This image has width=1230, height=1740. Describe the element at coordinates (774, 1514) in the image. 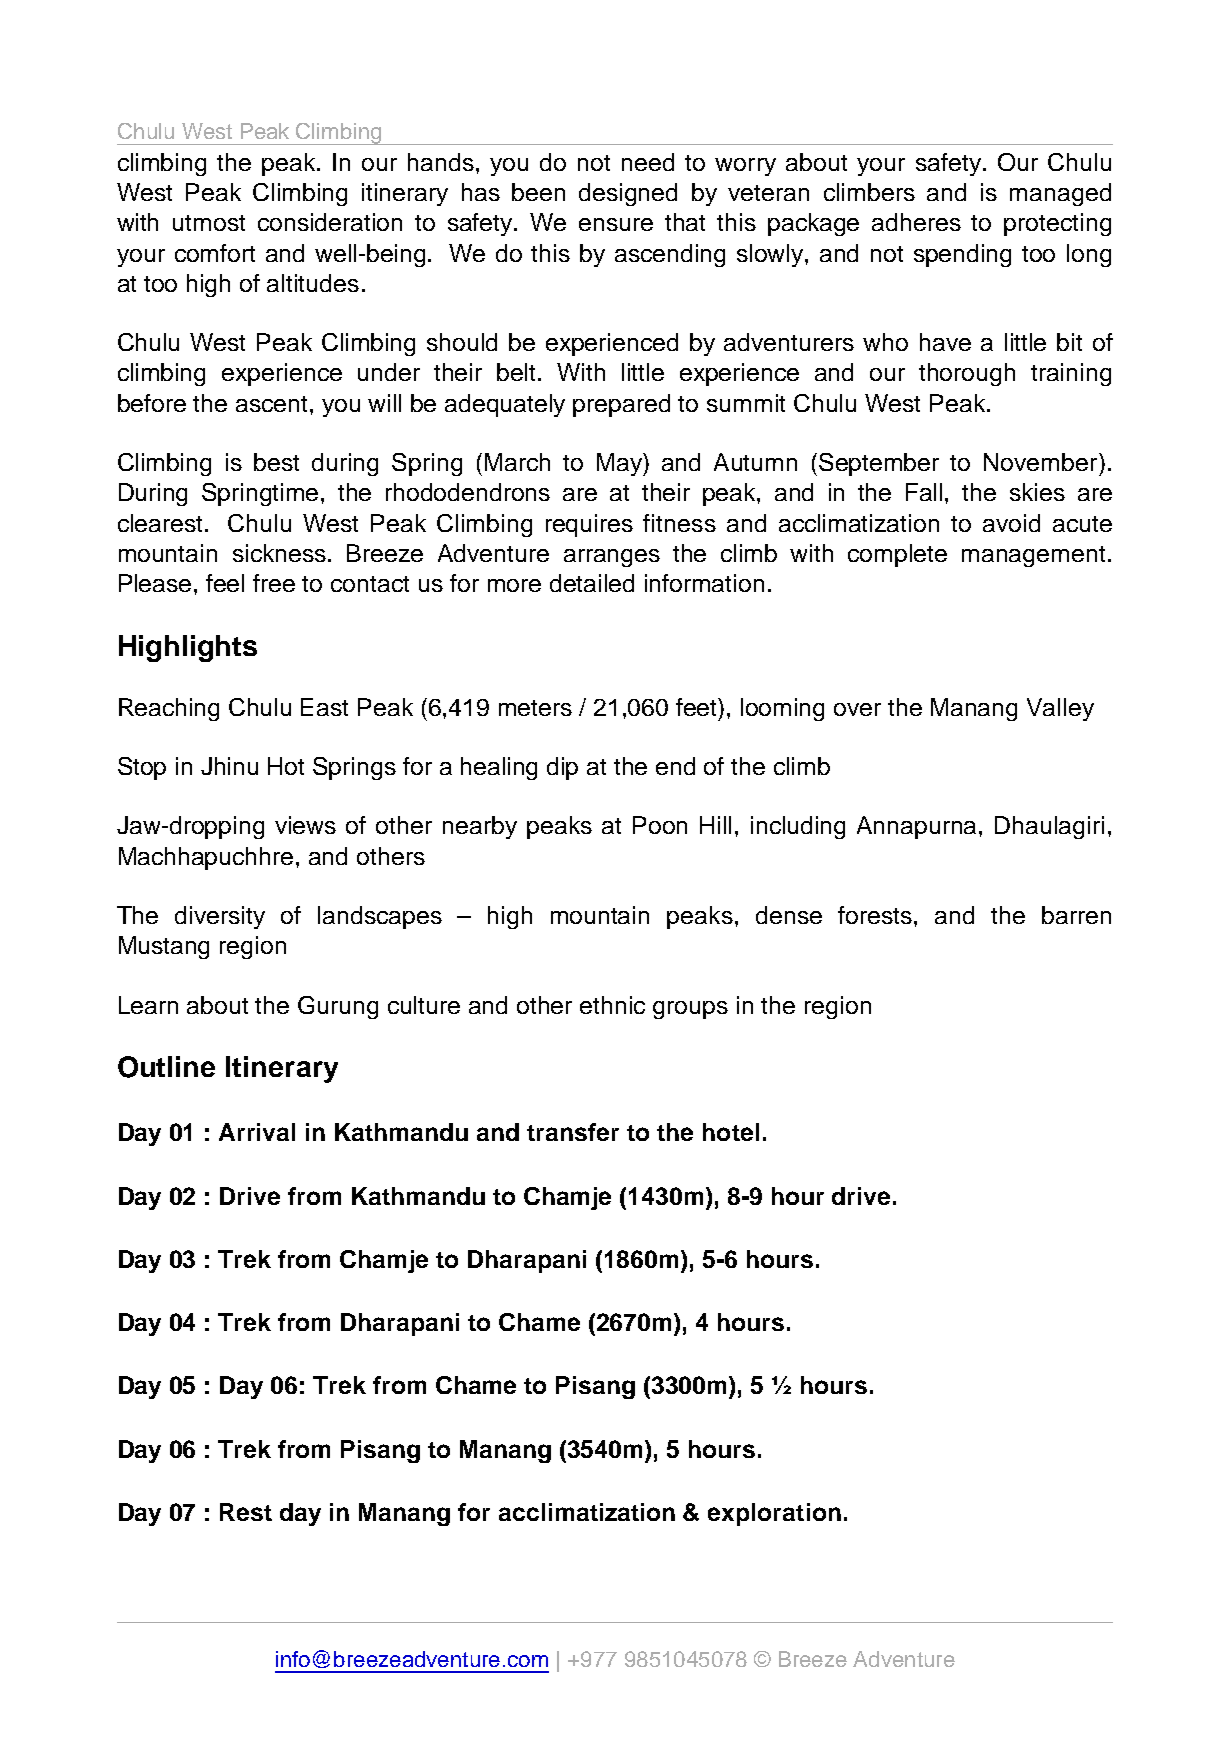

I see `exploration` at that location.
